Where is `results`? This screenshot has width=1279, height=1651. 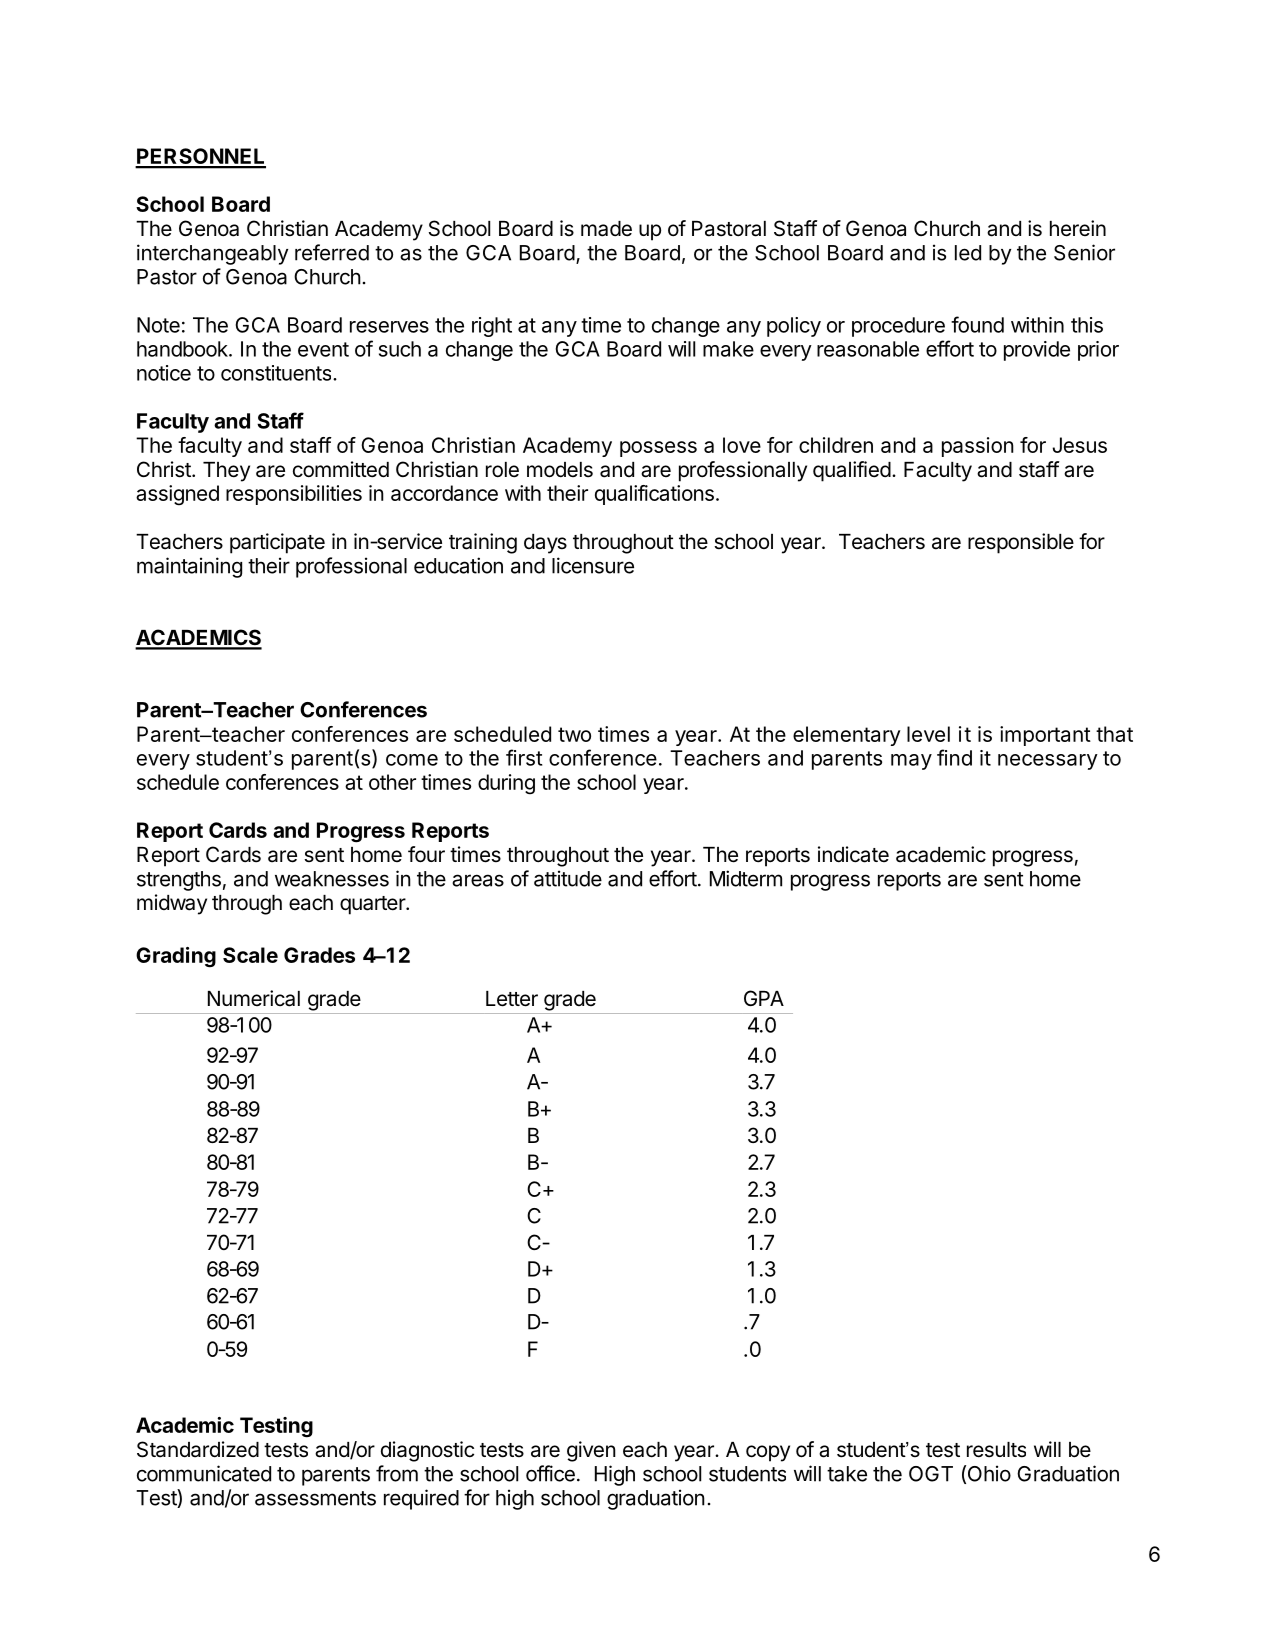
results is located at coordinates (996, 1450).
